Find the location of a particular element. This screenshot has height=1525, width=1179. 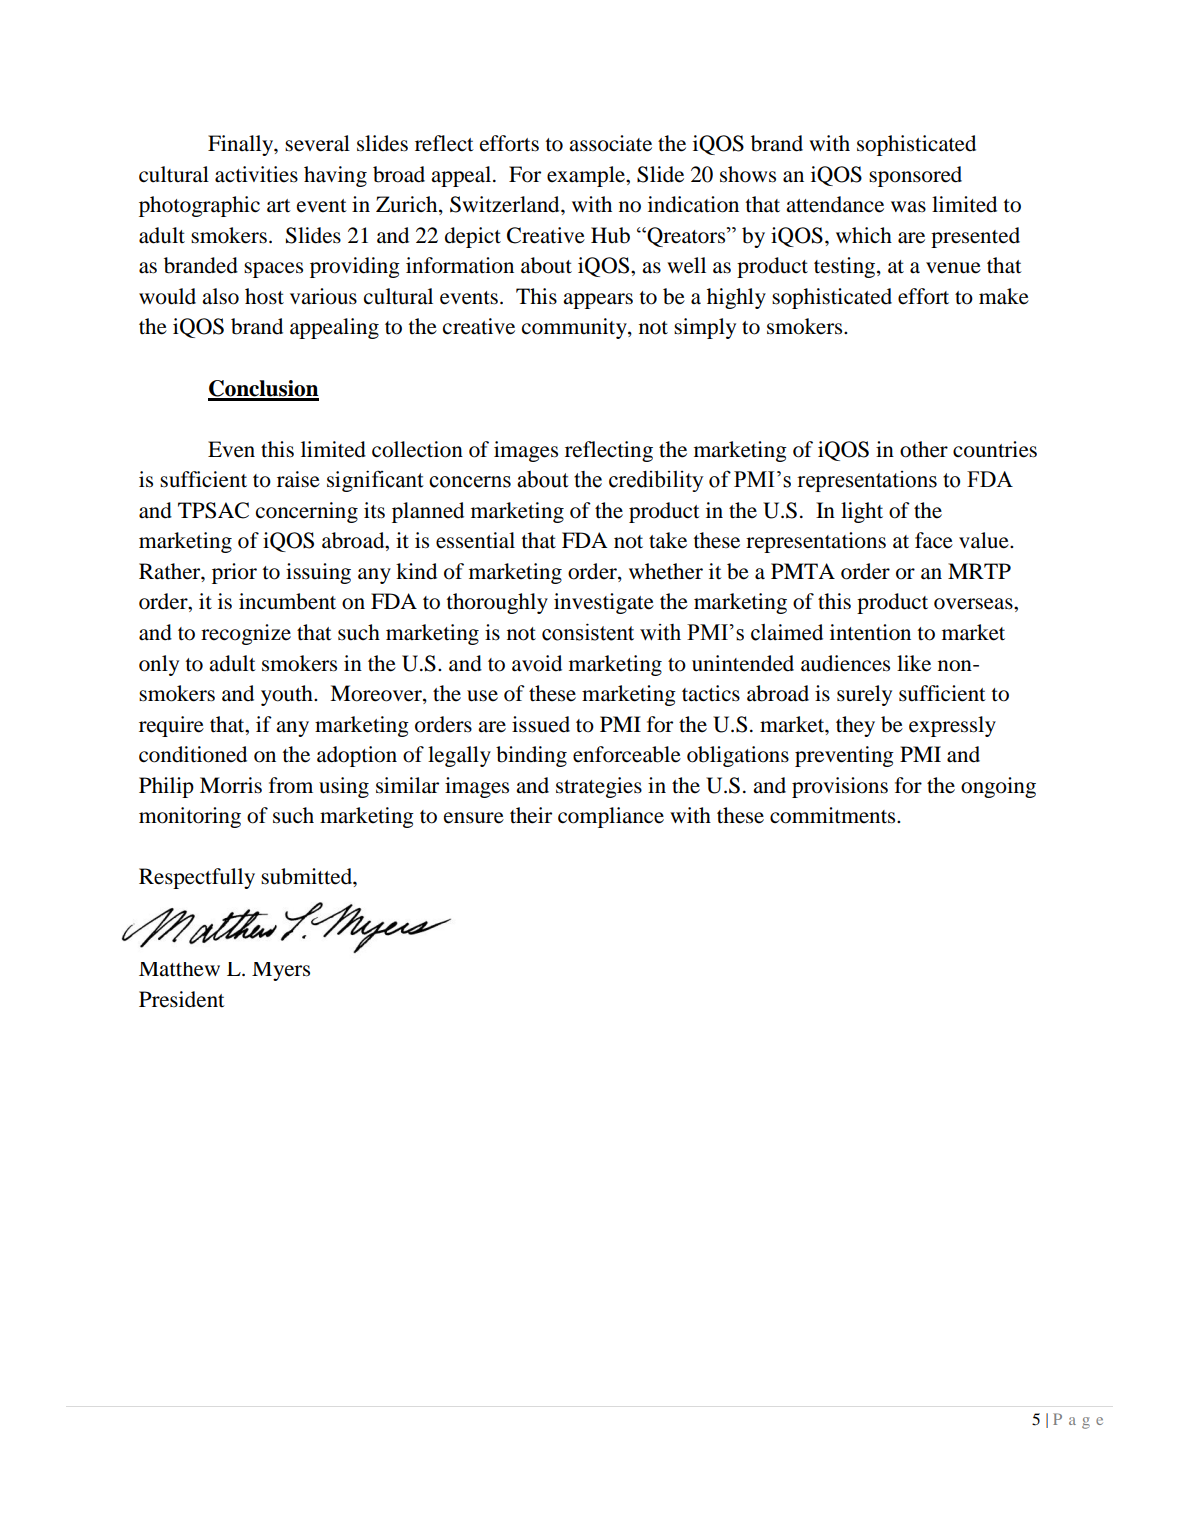

compliance is located at coordinates (611, 817).
